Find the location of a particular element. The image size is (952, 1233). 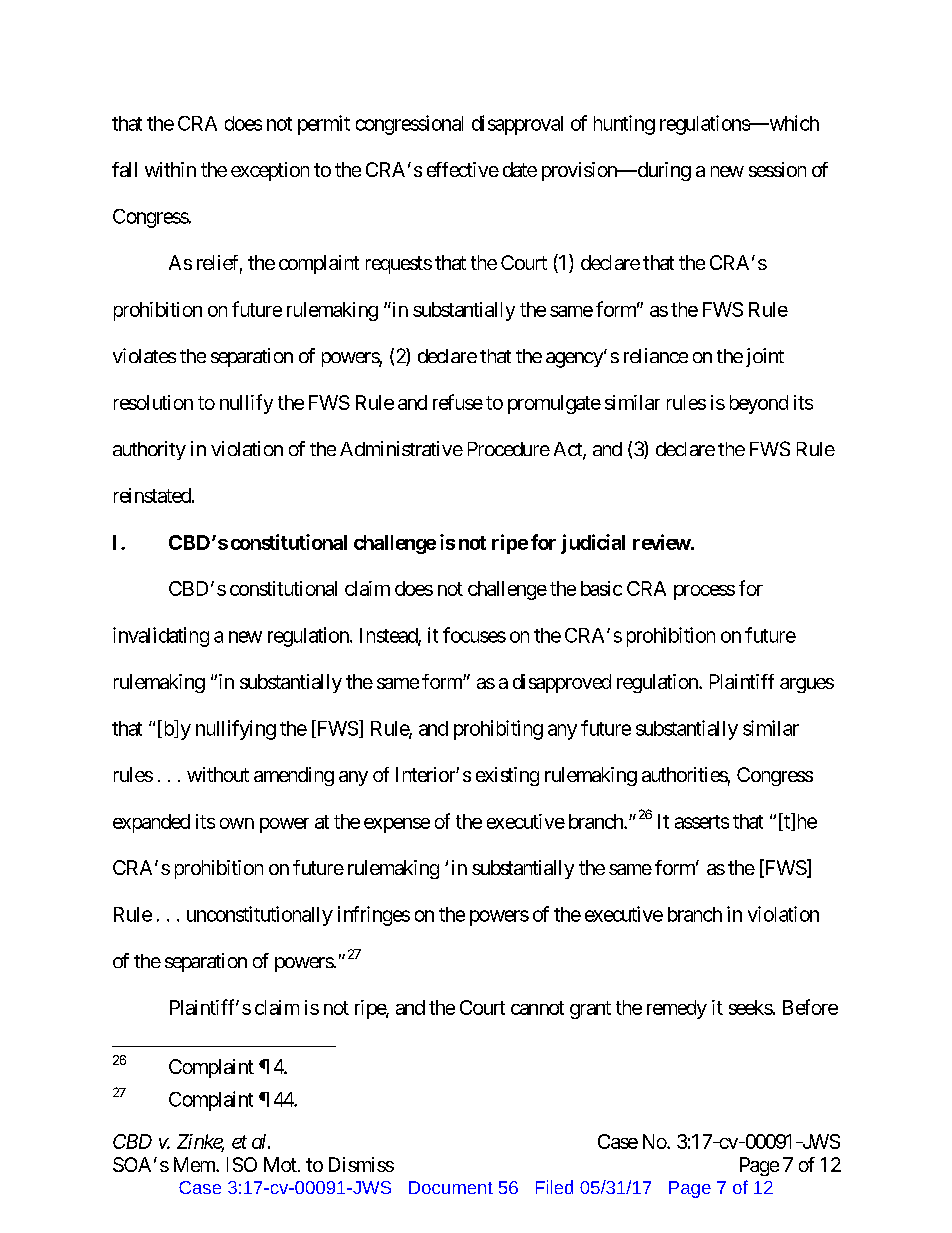

session is located at coordinates (777, 169).
